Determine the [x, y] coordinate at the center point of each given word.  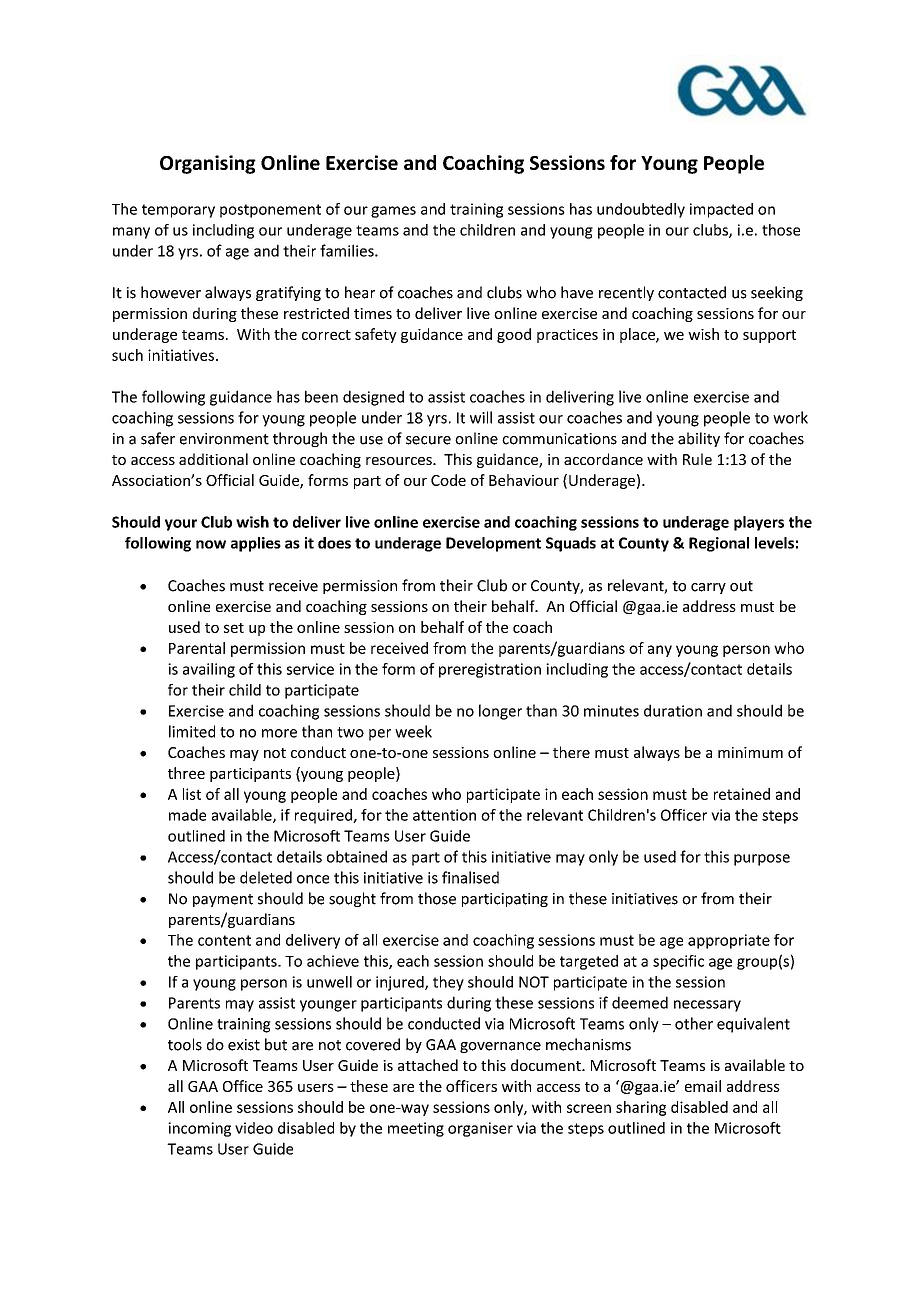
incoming [199, 1129]
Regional [719, 544]
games [393, 212]
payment [223, 900]
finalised [470, 877]
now [211, 544]
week [413, 731]
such [127, 355]
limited [192, 731]
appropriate [729, 941]
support [769, 336]
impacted [721, 210]
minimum [750, 752]
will [481, 417]
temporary [178, 211]
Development [493, 544]
